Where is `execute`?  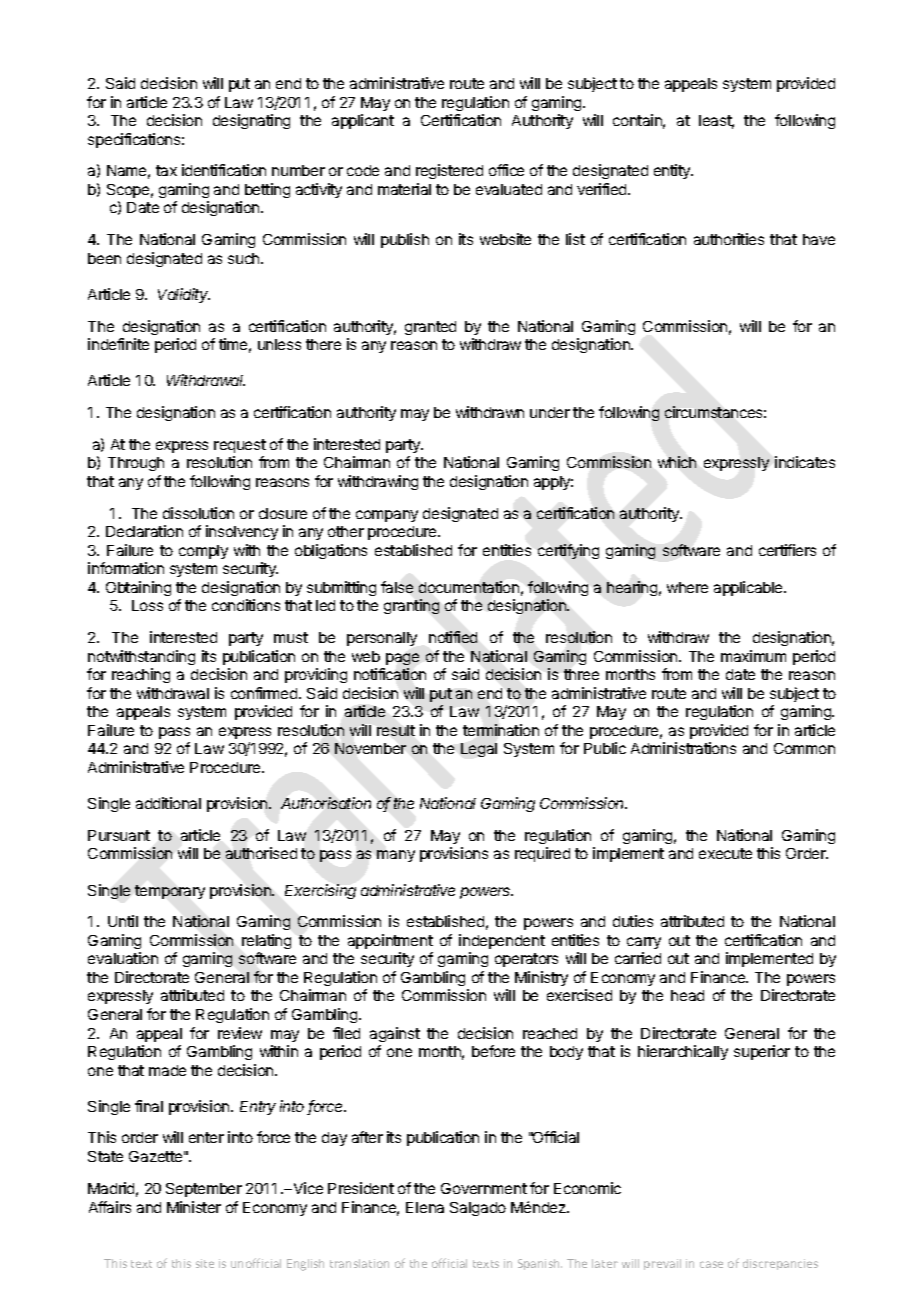 execute is located at coordinates (725, 853).
